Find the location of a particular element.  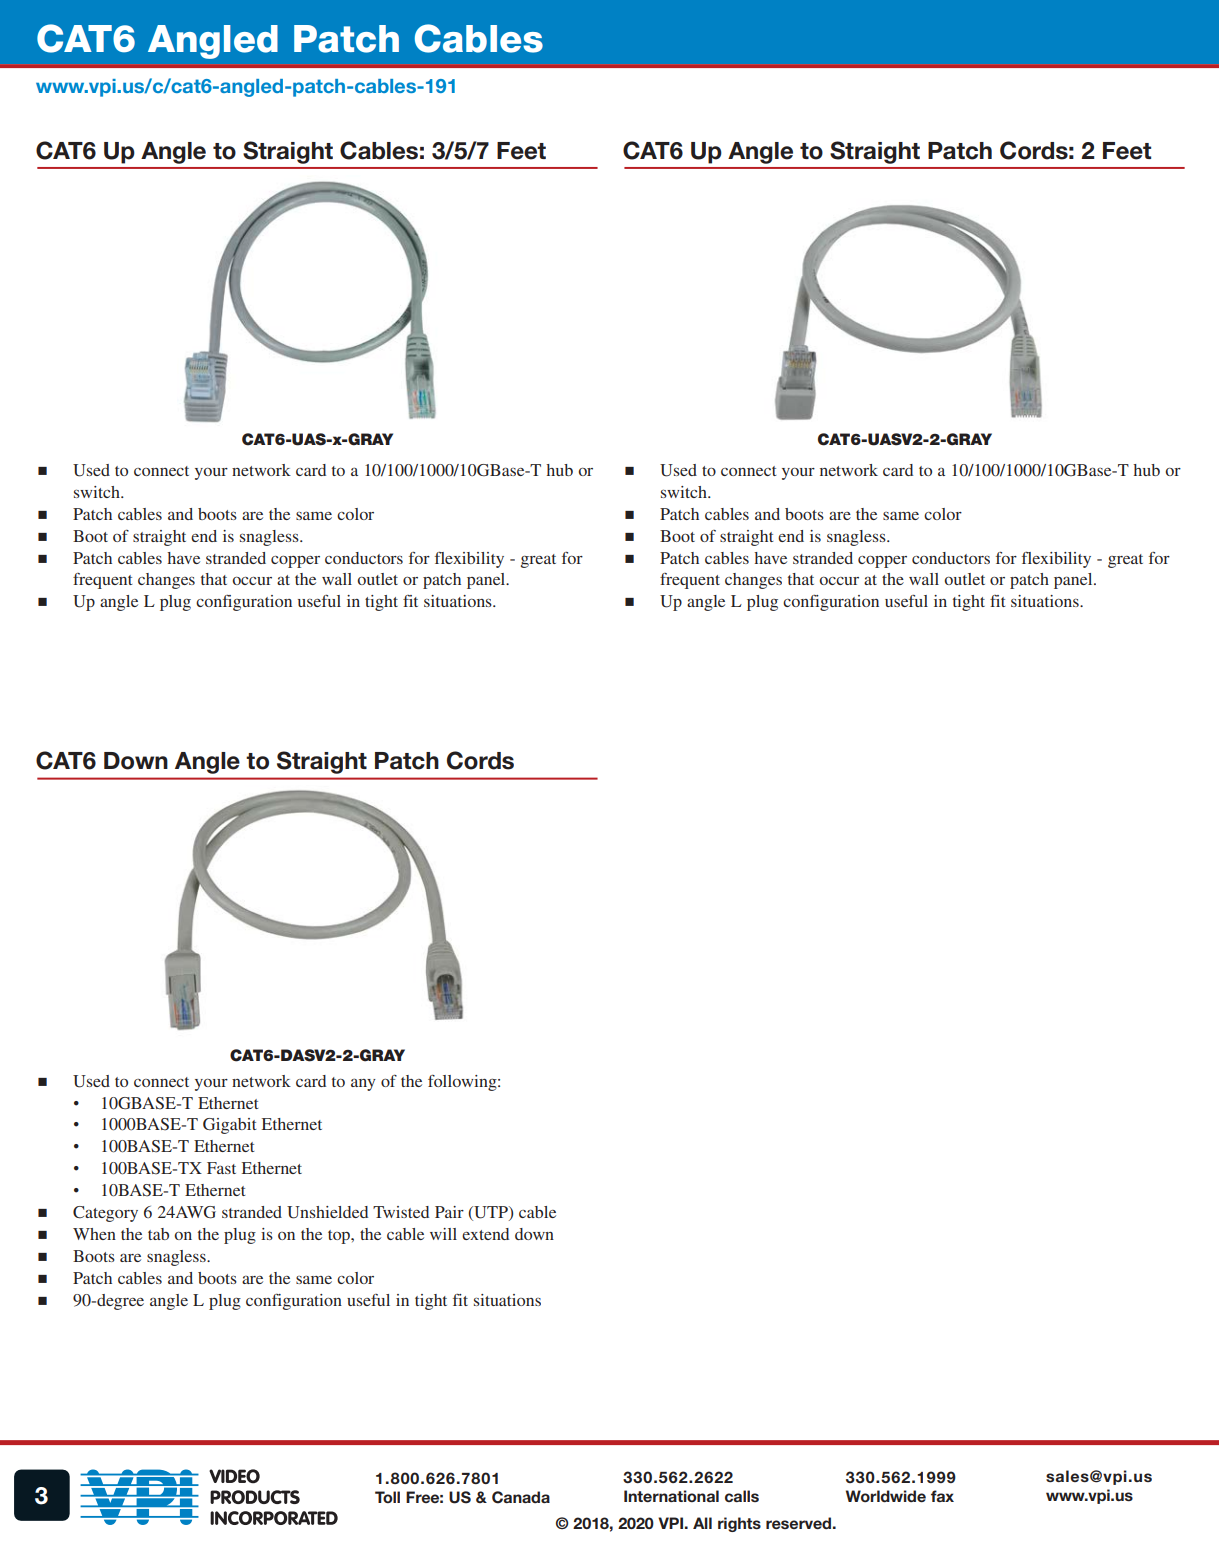

Toll is located at coordinates (387, 1497).
